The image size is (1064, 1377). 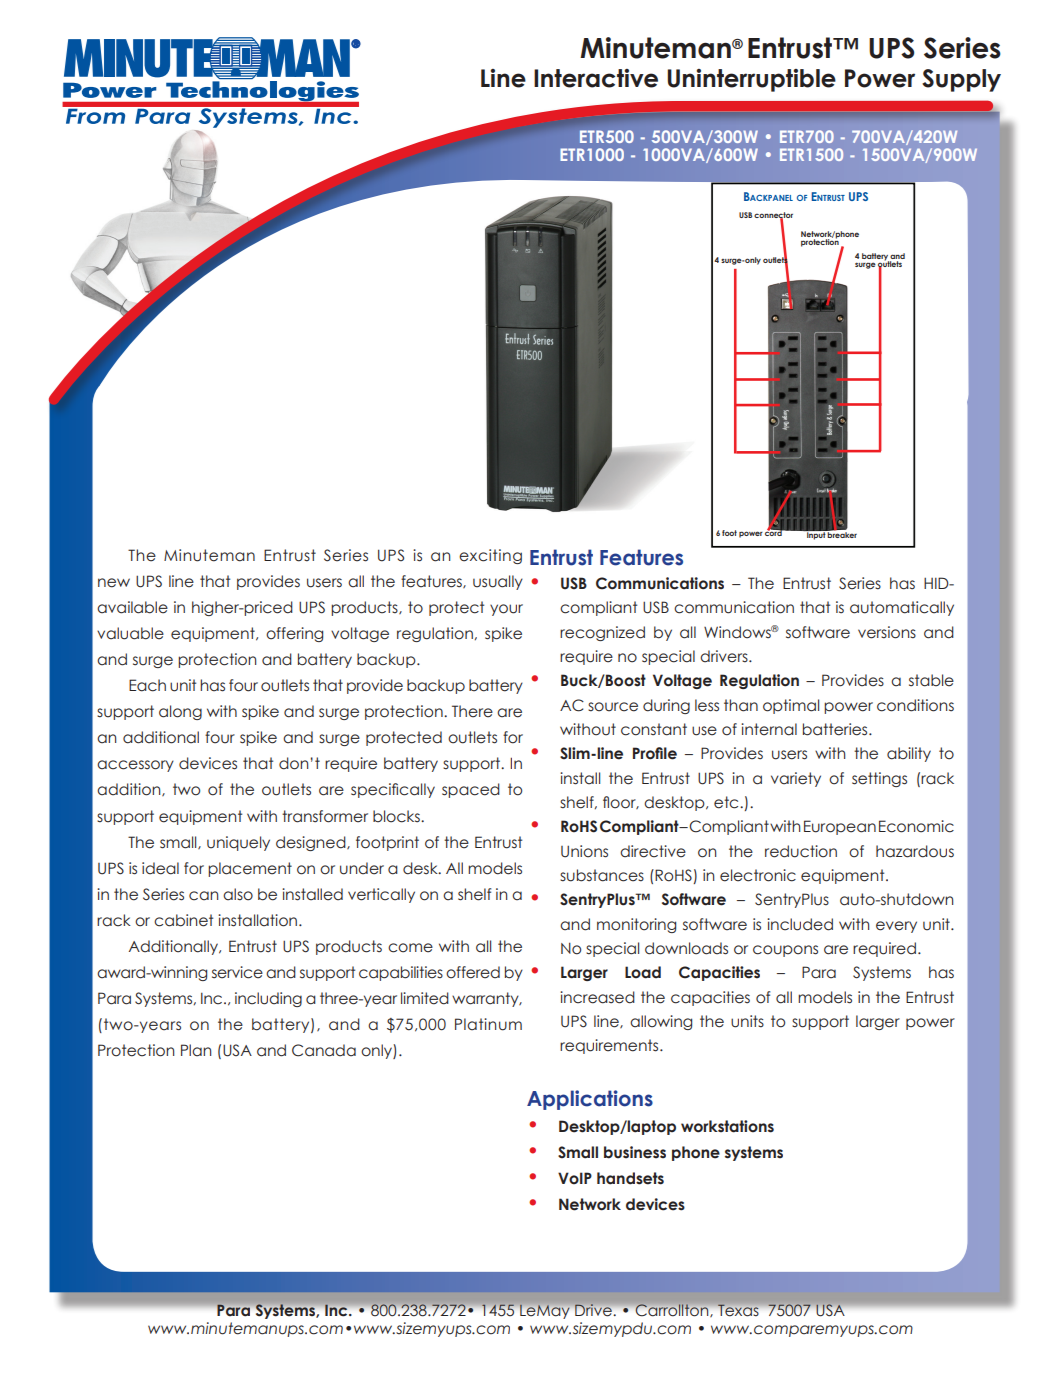 What do you see at coordinates (596, 78) in the screenshot?
I see `Interactive` at bounding box center [596, 78].
